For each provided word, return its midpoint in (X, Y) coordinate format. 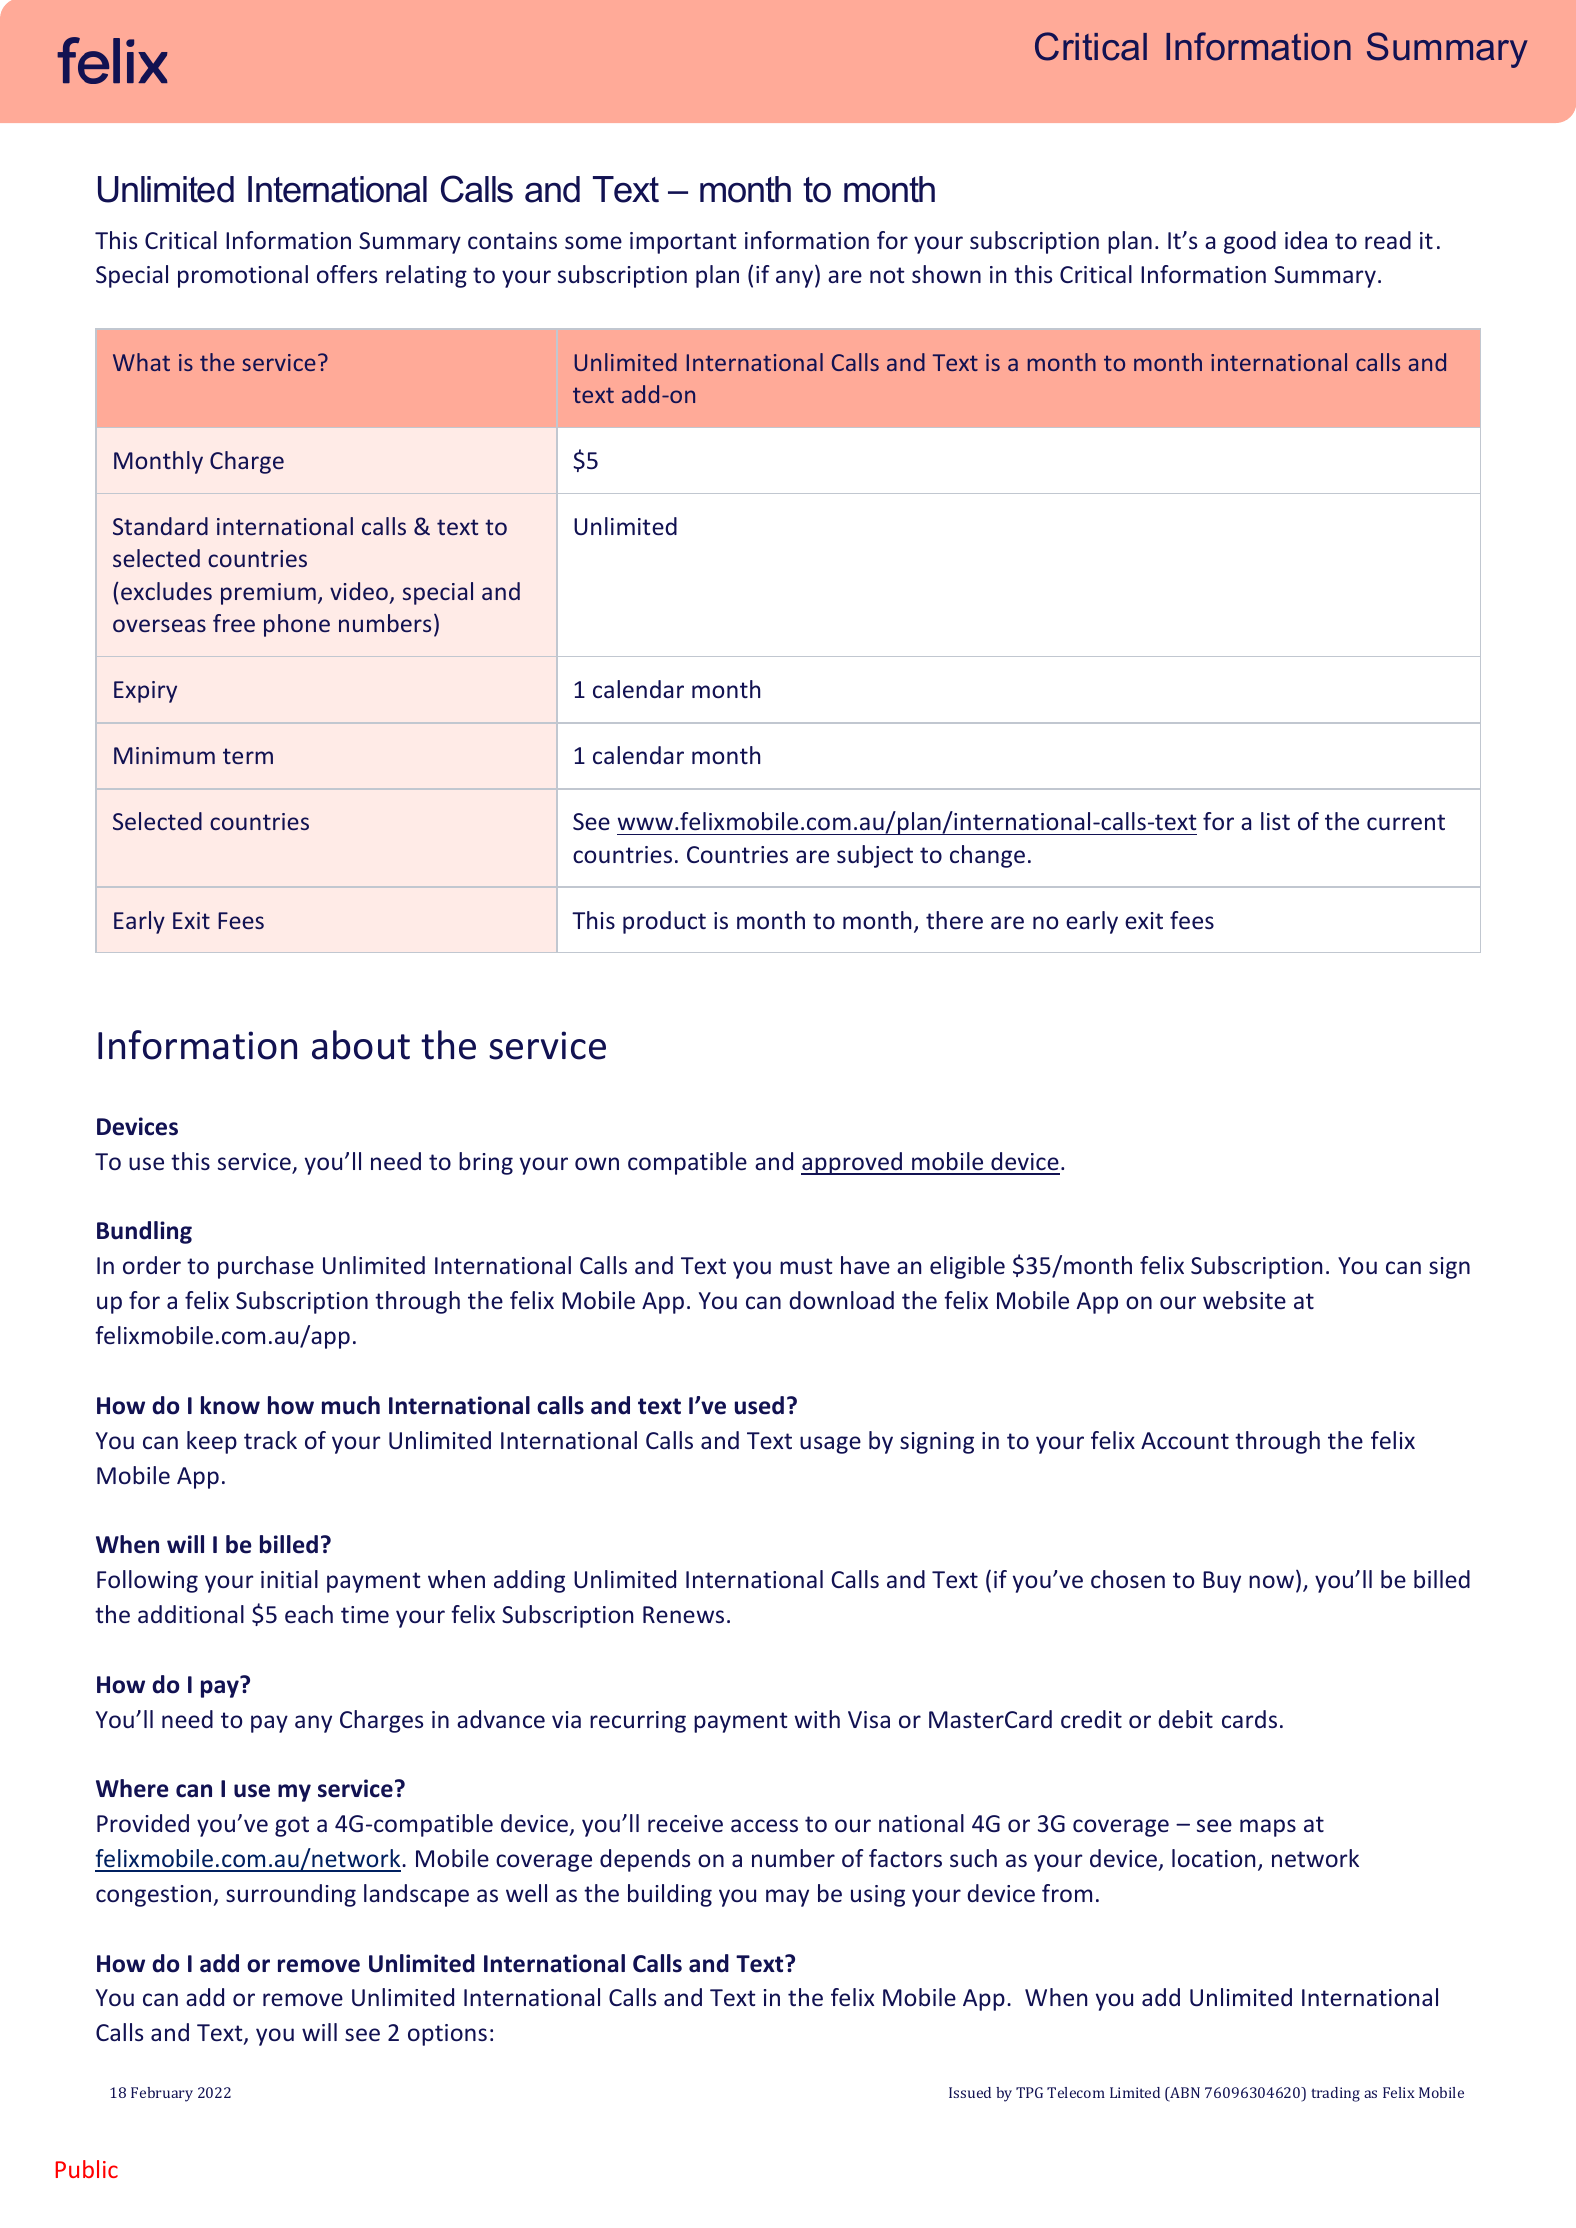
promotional (243, 276)
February (162, 2094)
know (230, 1405)
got (292, 1826)
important (683, 243)
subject (875, 856)
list (1275, 821)
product (664, 922)
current (1406, 822)
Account (1185, 1440)
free (234, 623)
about (361, 1045)
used (759, 1405)
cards (1249, 1719)
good (1250, 242)
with (817, 1719)
